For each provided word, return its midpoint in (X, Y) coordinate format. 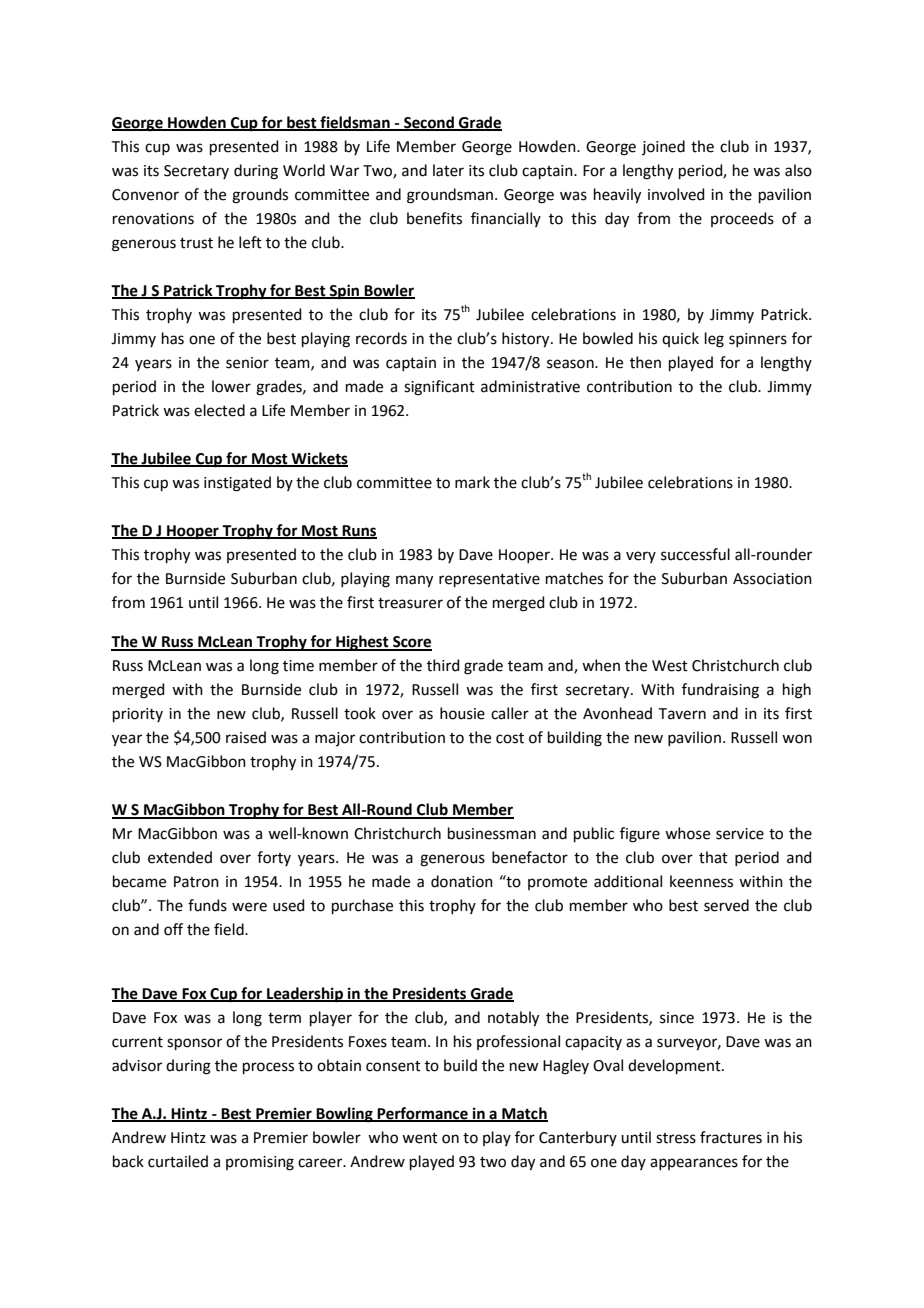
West (670, 666)
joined (663, 147)
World (304, 170)
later (448, 170)
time (298, 666)
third (443, 665)
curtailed (178, 1161)
